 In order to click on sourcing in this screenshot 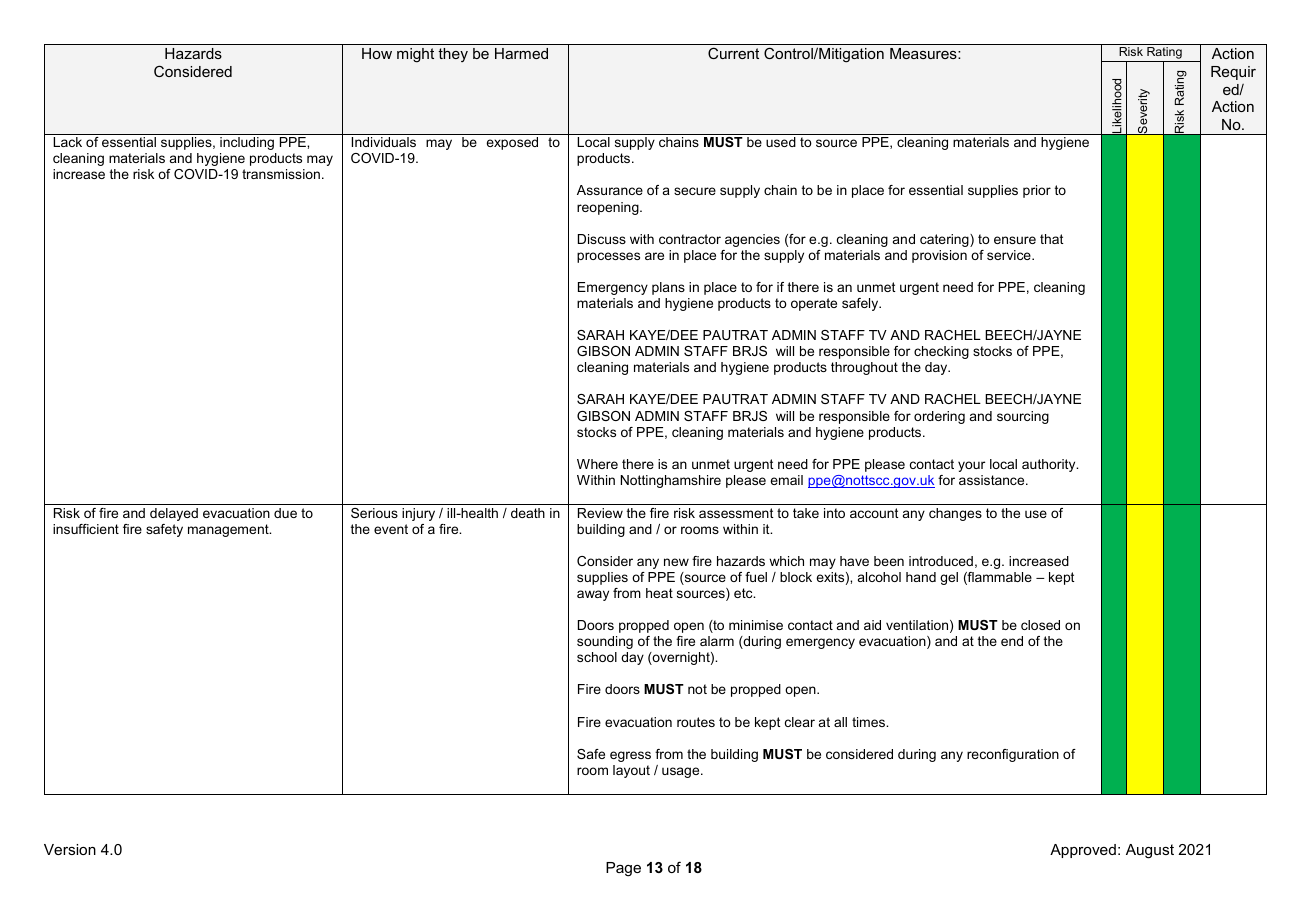, I will do `click(1023, 417)`.
